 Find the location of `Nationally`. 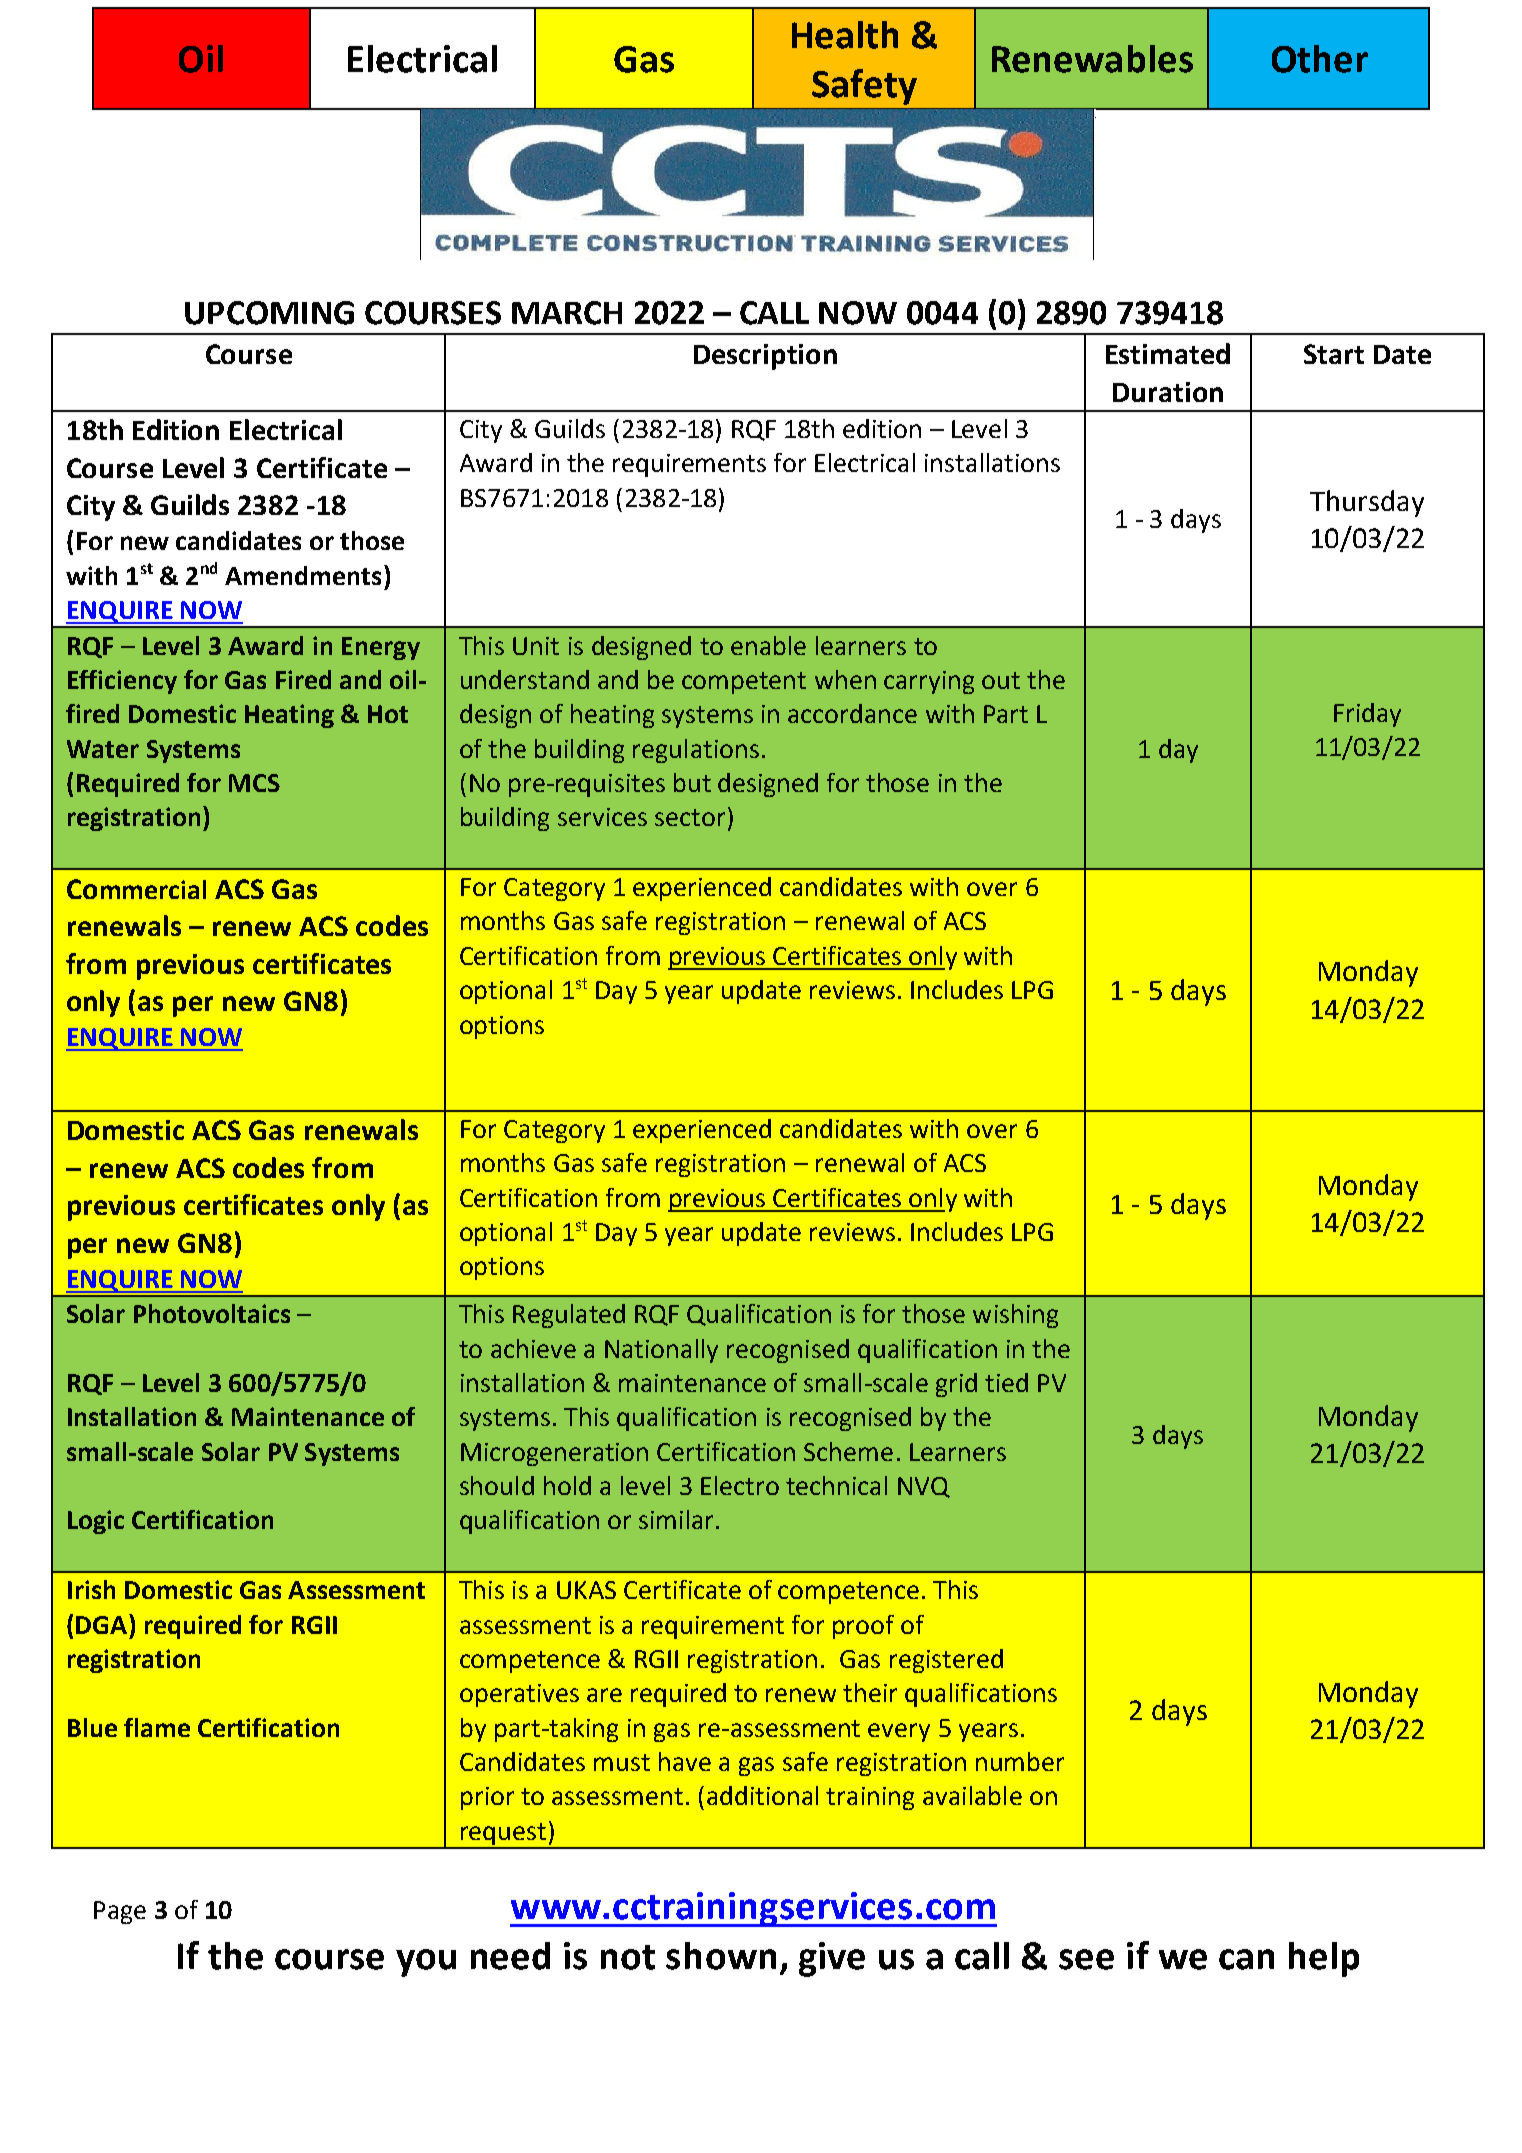

Nationally is located at coordinates (661, 1351).
